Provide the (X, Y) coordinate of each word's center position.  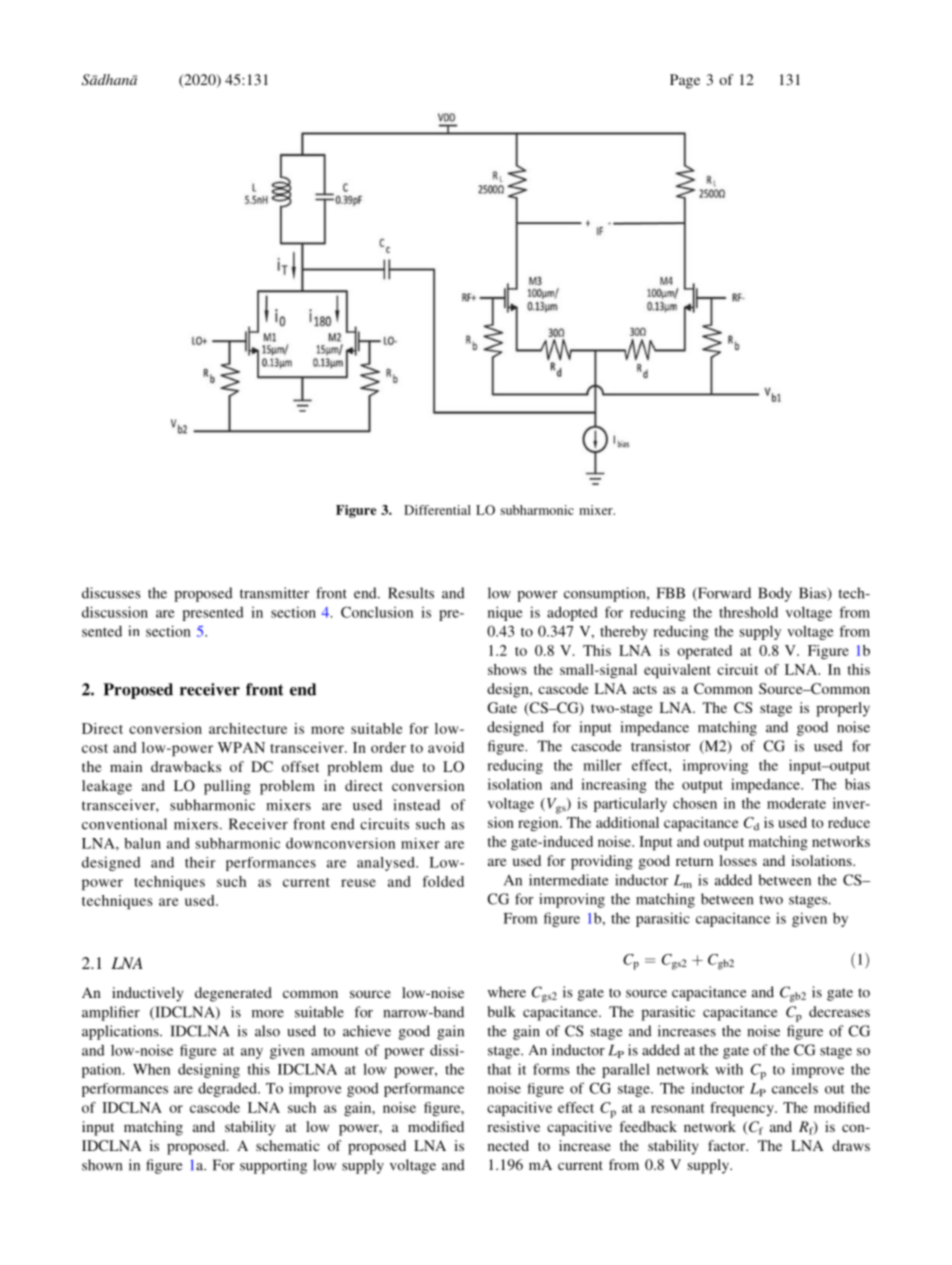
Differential (437, 510)
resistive (513, 1126)
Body (775, 594)
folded (443, 881)
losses (738, 860)
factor (728, 1145)
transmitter (274, 593)
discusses (111, 593)
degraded (228, 1089)
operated (704, 652)
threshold (748, 612)
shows (507, 669)
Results (411, 593)
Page (685, 81)
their (200, 862)
